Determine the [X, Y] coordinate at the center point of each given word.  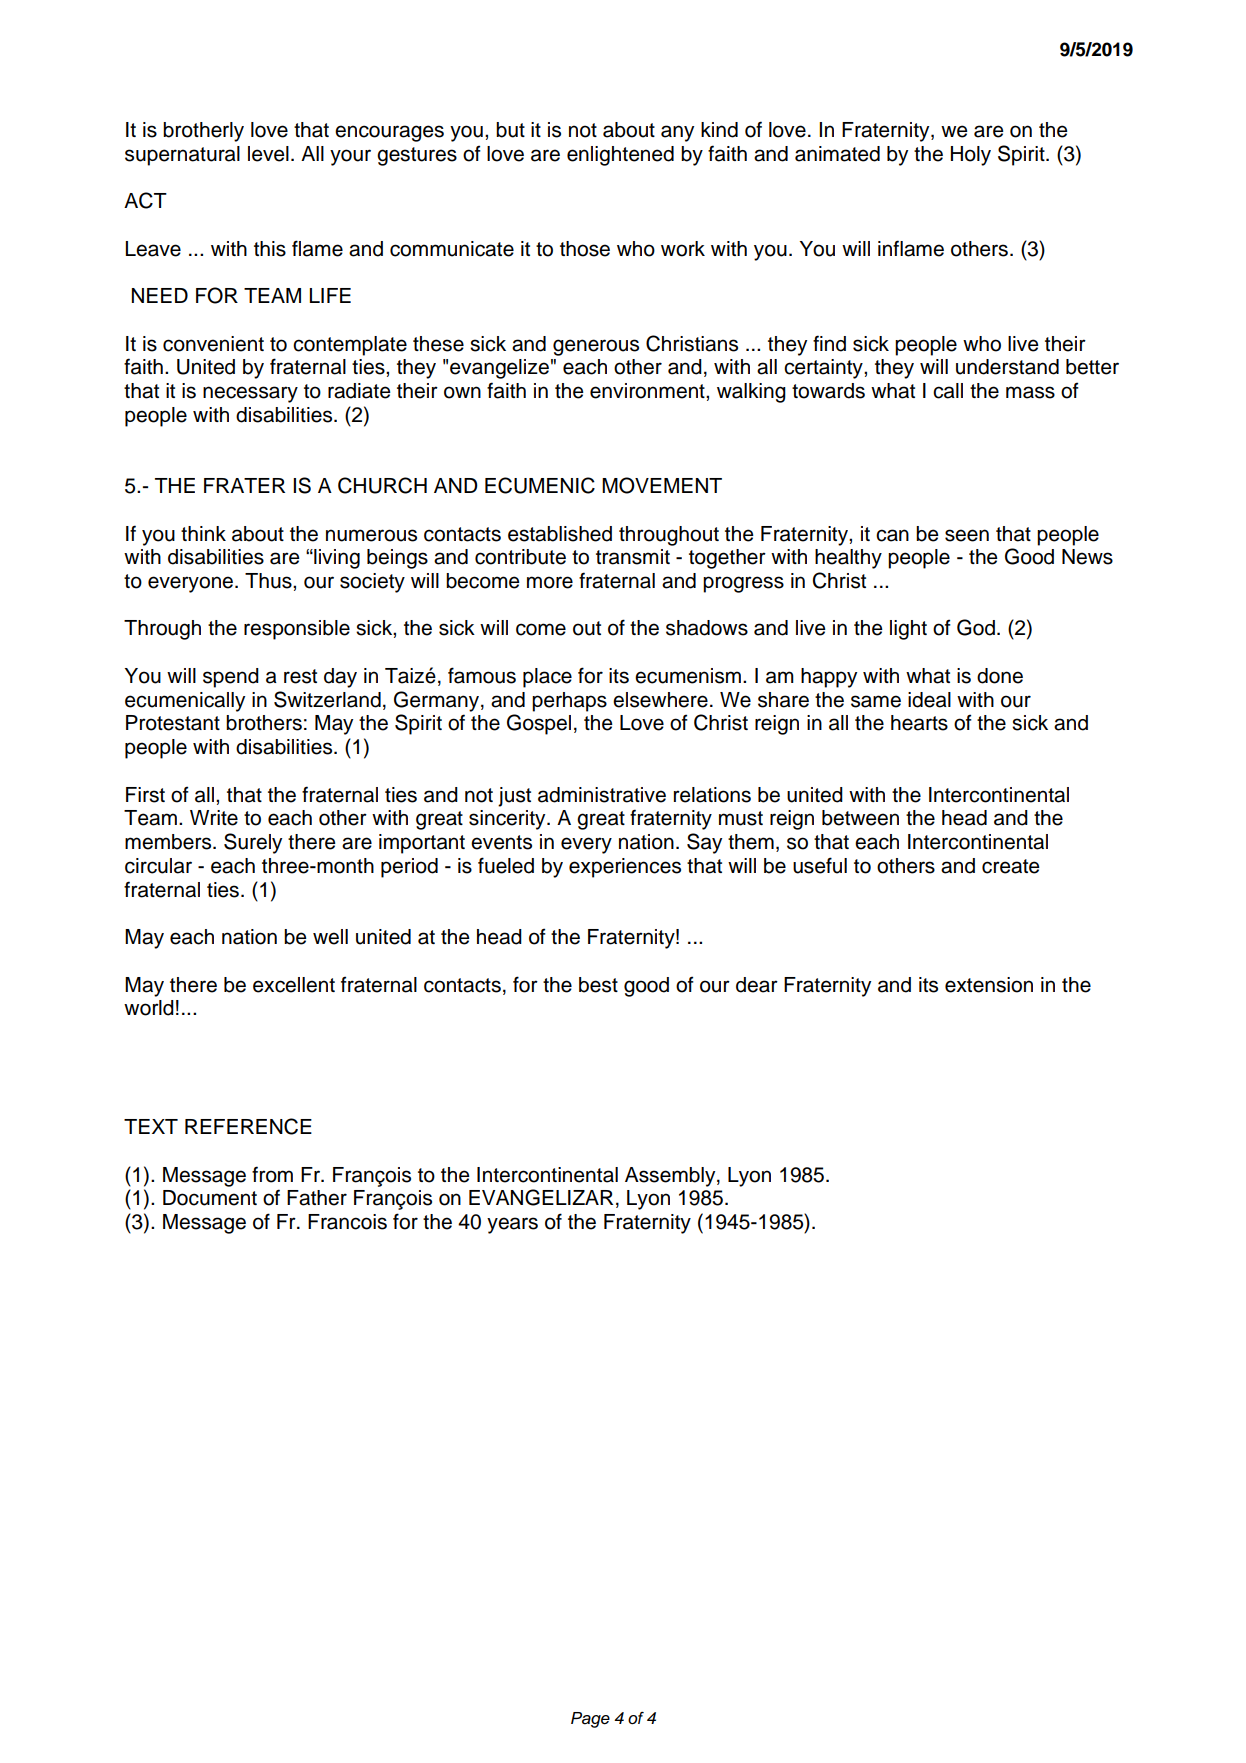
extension [989, 985]
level [268, 154]
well [330, 937]
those [585, 249]
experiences [625, 868]
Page [590, 1720]
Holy [971, 156]
